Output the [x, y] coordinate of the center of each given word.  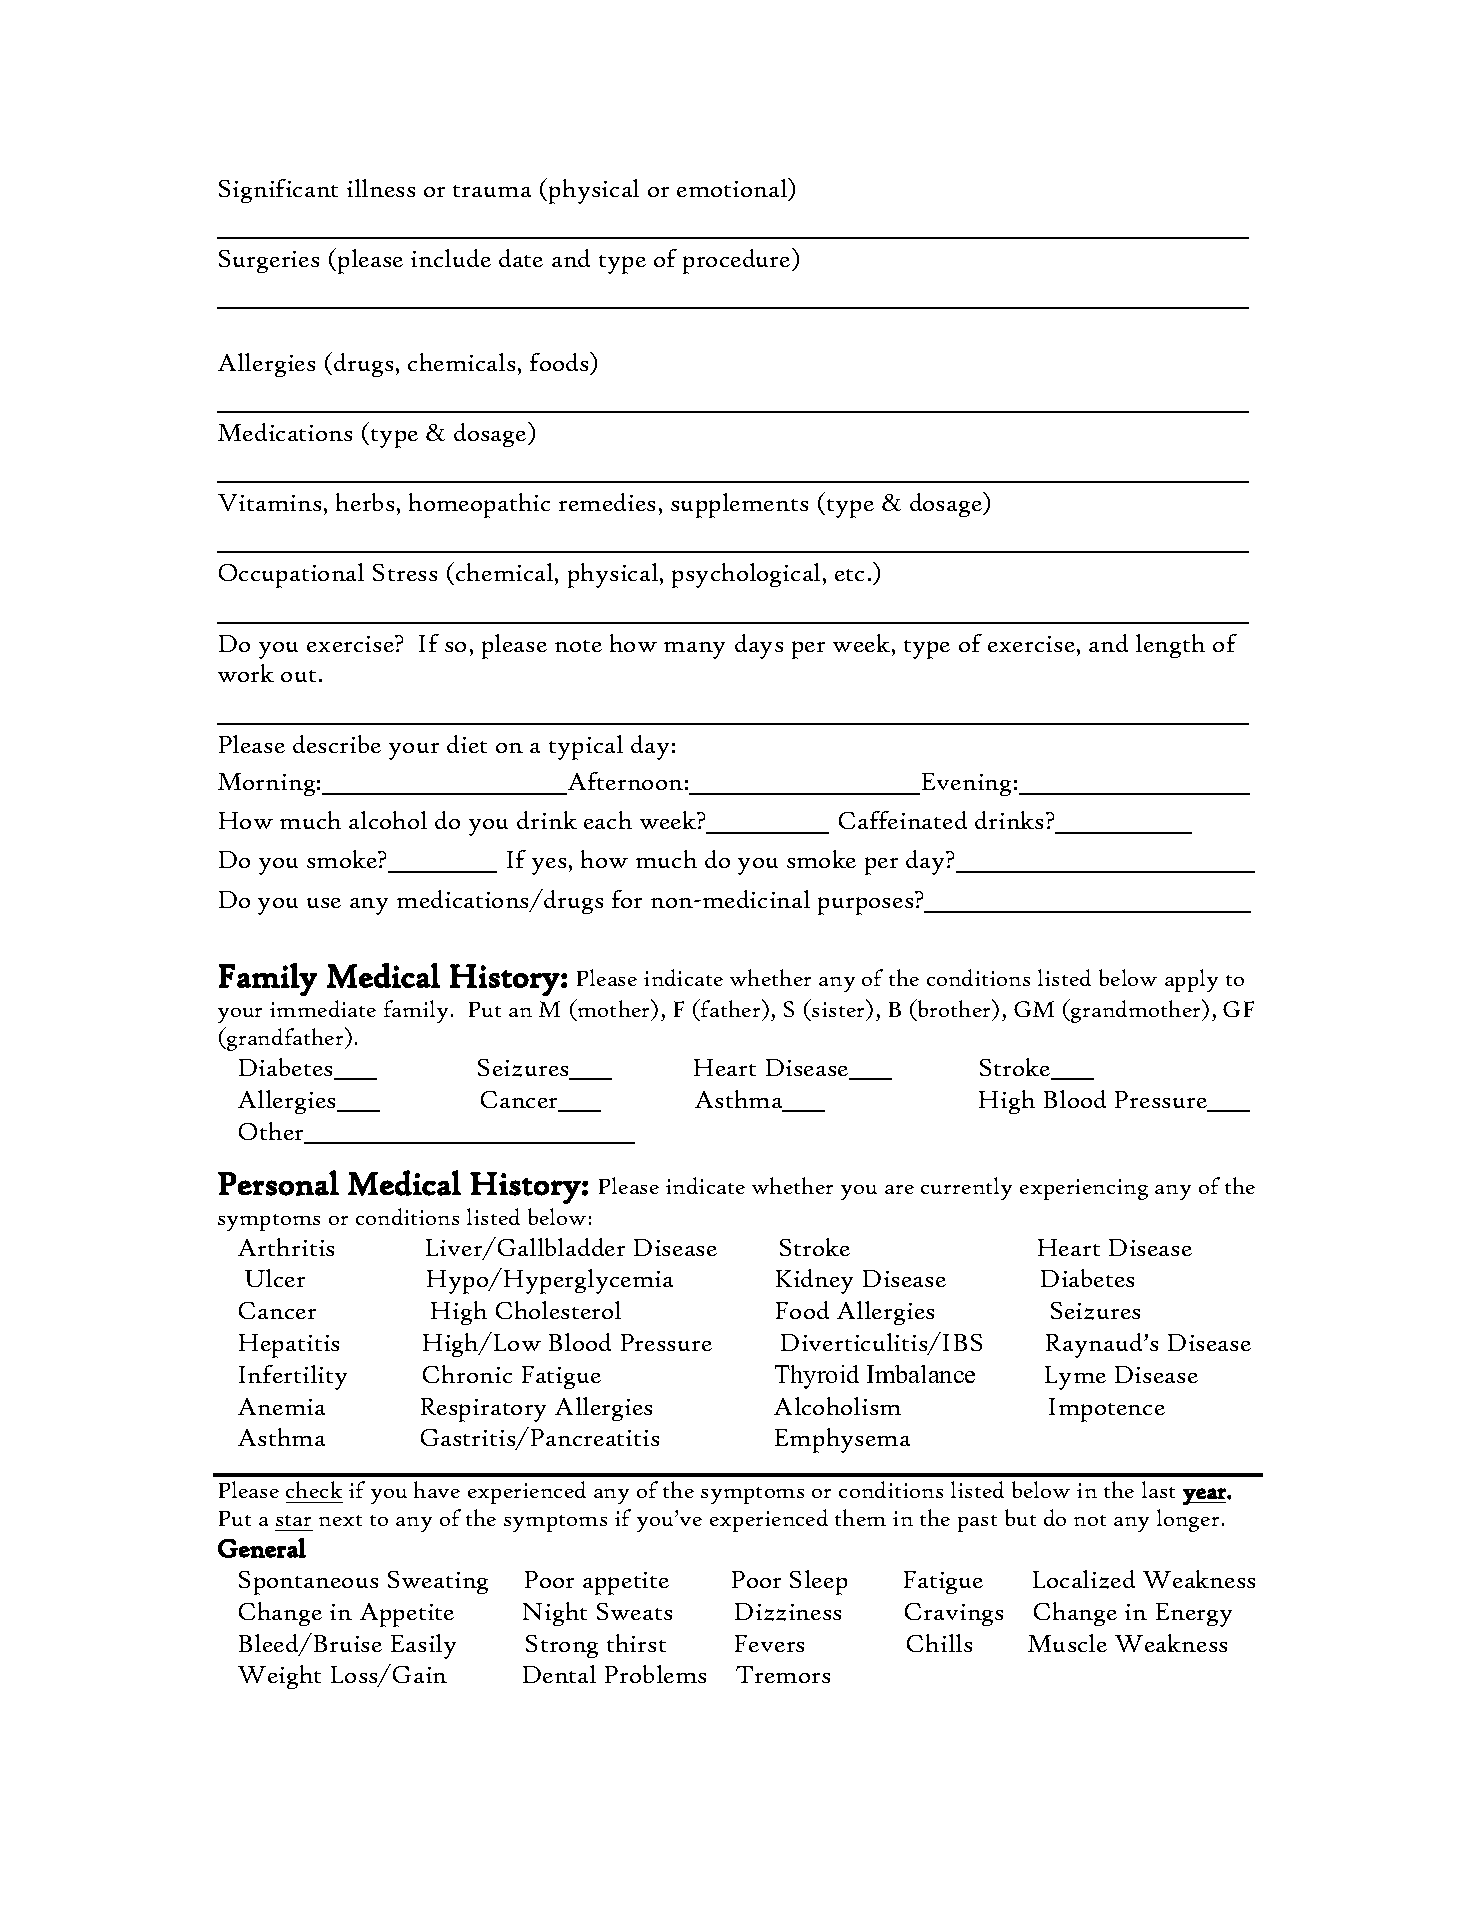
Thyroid [817, 1377]
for [627, 899]
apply [1191, 980]
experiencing [1084, 1189]
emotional [733, 189]
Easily [423, 1646]
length [1170, 646]
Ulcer [275, 1278]
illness [381, 188]
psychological [746, 575]
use [324, 903]
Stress [405, 572]
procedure [738, 261]
